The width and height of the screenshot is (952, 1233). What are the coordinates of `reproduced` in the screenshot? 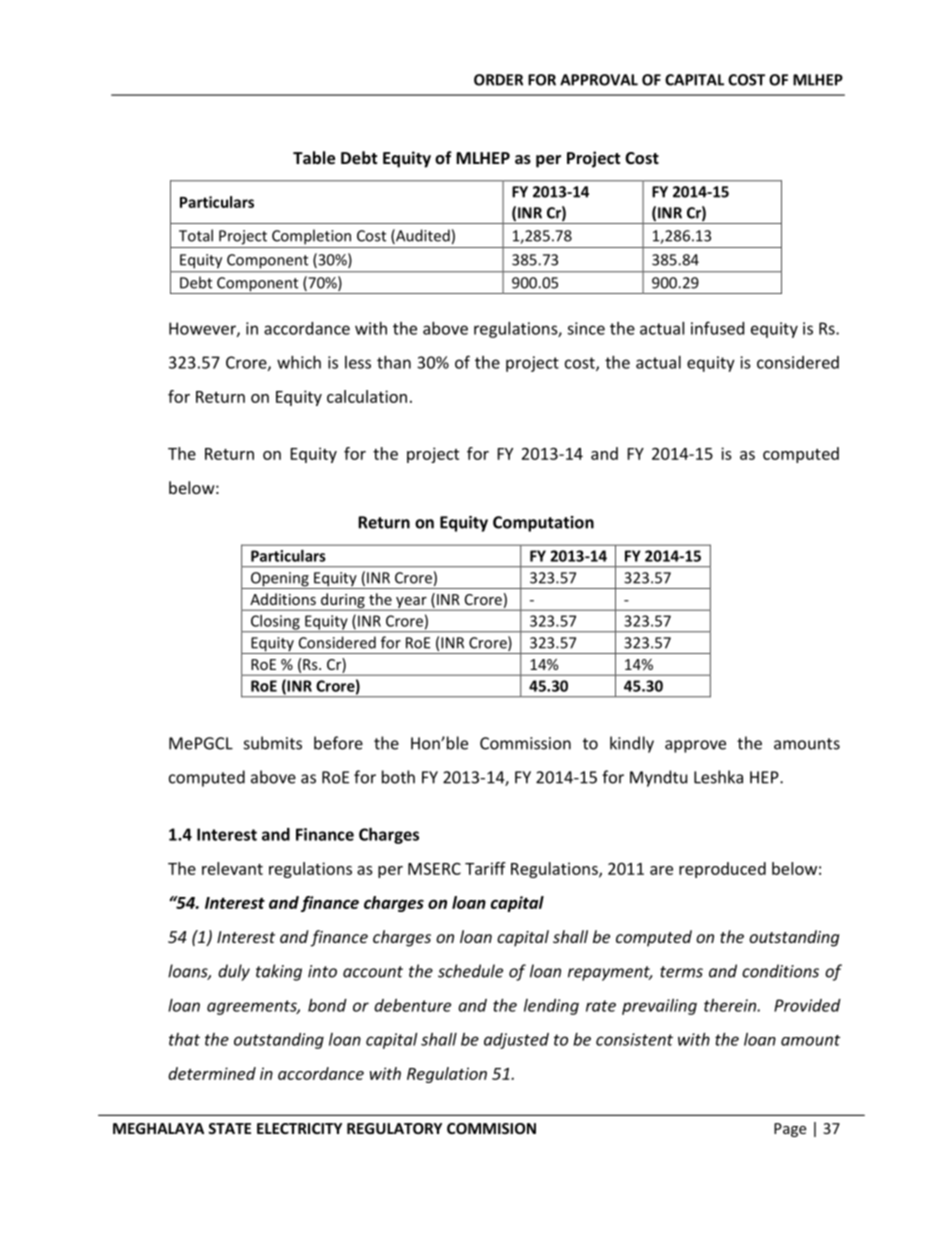 It's located at (722, 870).
